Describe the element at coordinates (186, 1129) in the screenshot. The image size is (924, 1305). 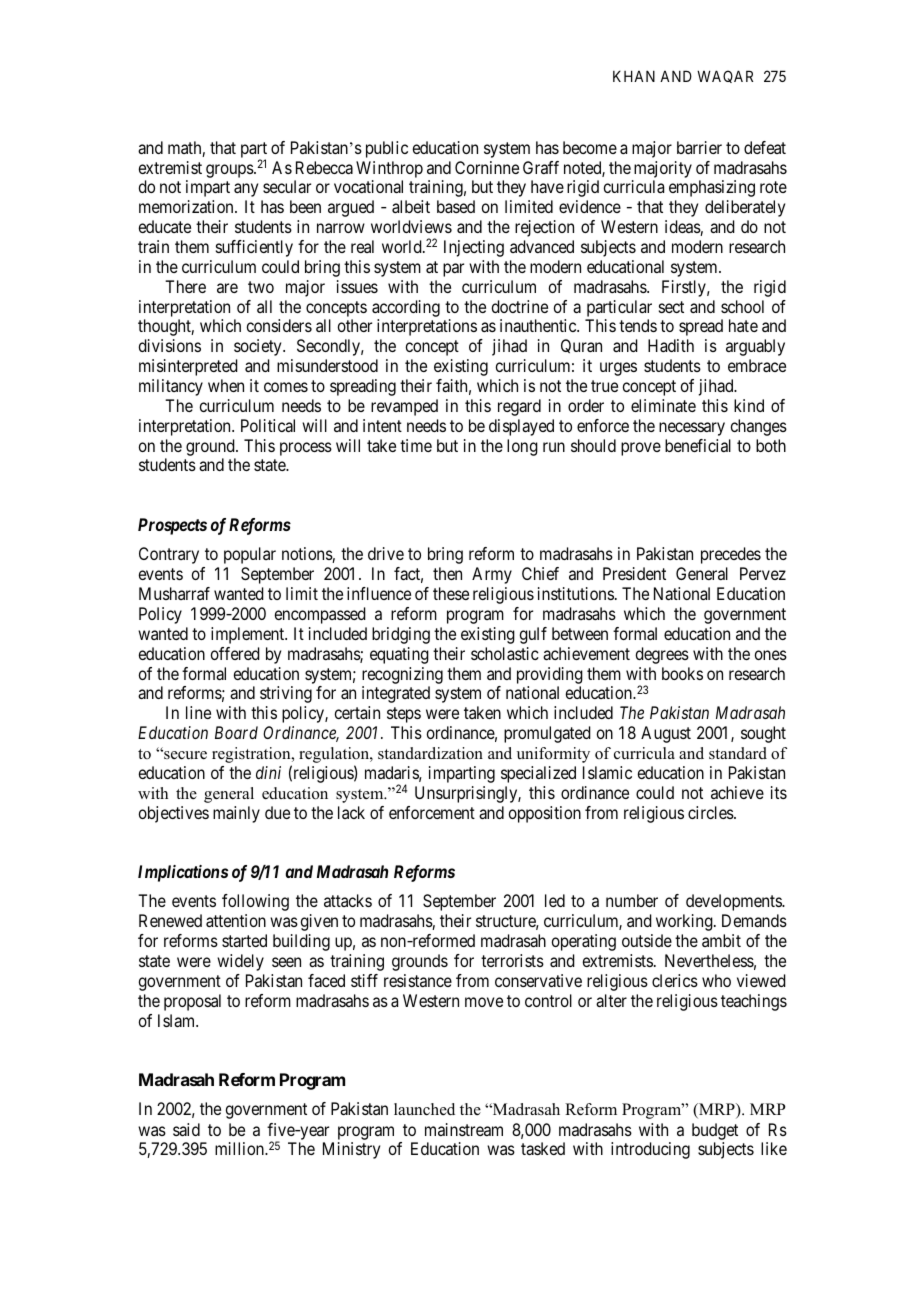
I see `said` at that location.
